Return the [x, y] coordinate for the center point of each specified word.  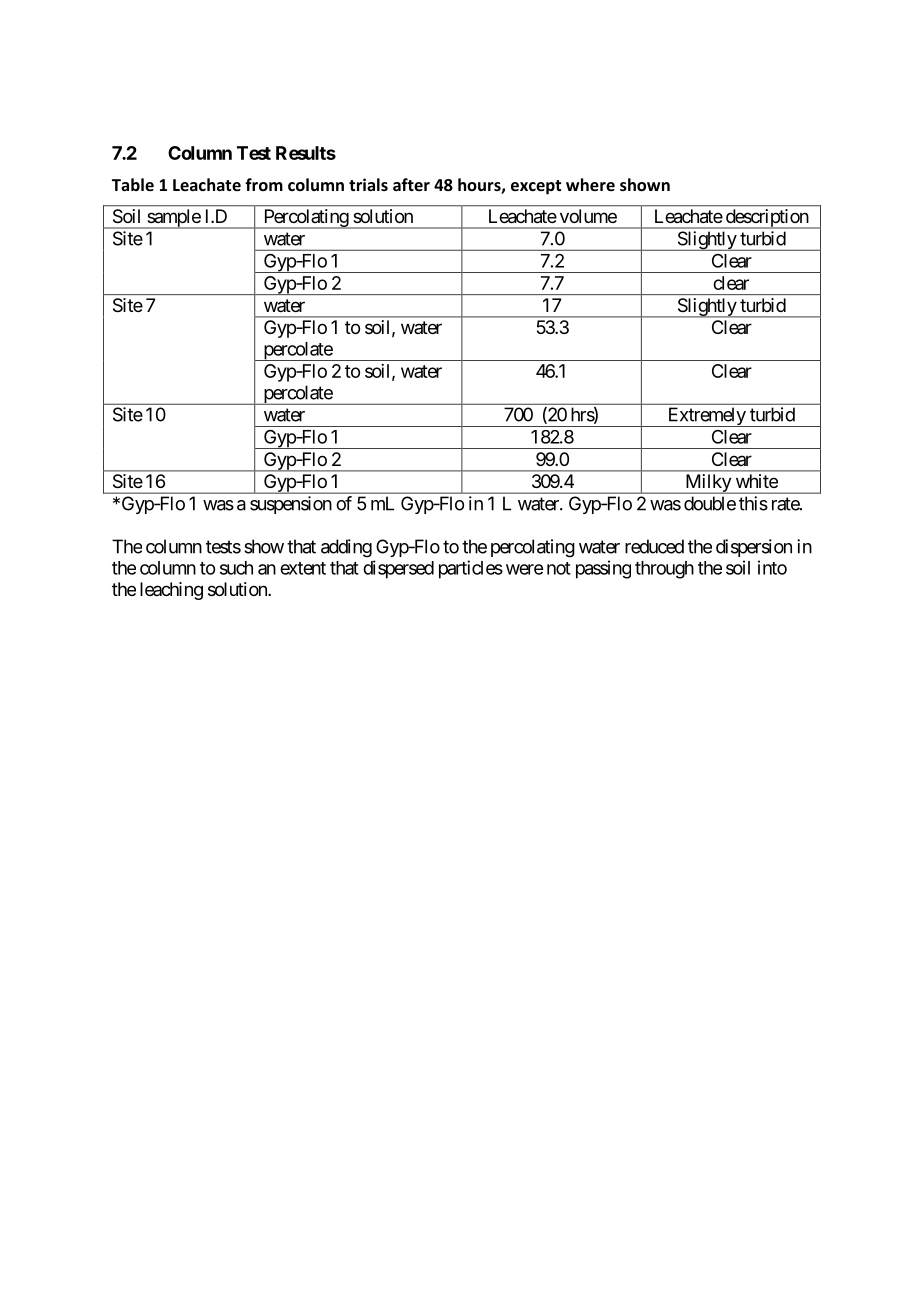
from [264, 184]
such [236, 568]
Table [133, 184]
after [411, 184]
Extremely [706, 417]
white [757, 481]
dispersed [398, 569]
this [753, 503]
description [766, 219]
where [590, 184]
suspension [291, 505]
